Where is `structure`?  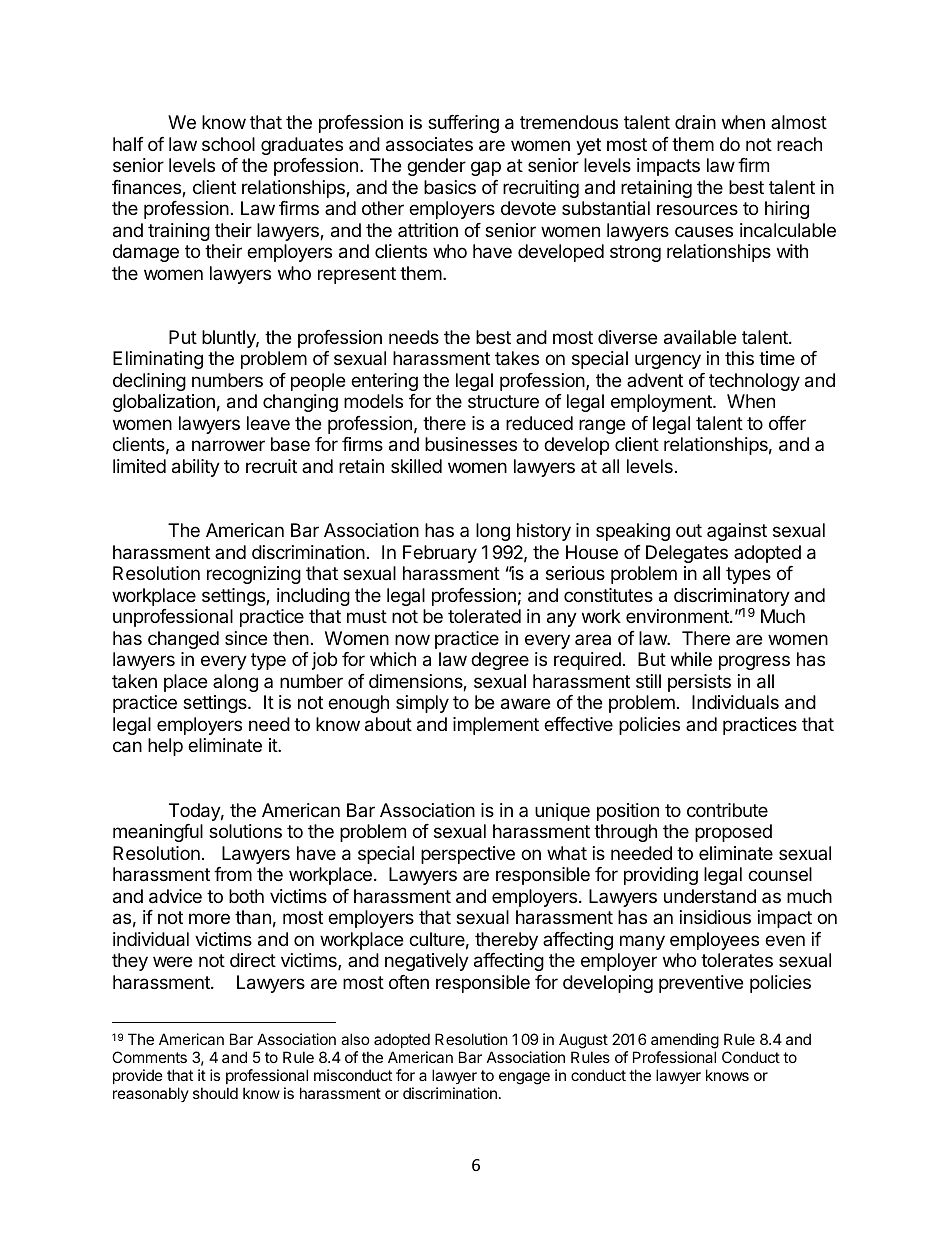
structure is located at coordinates (503, 401).
